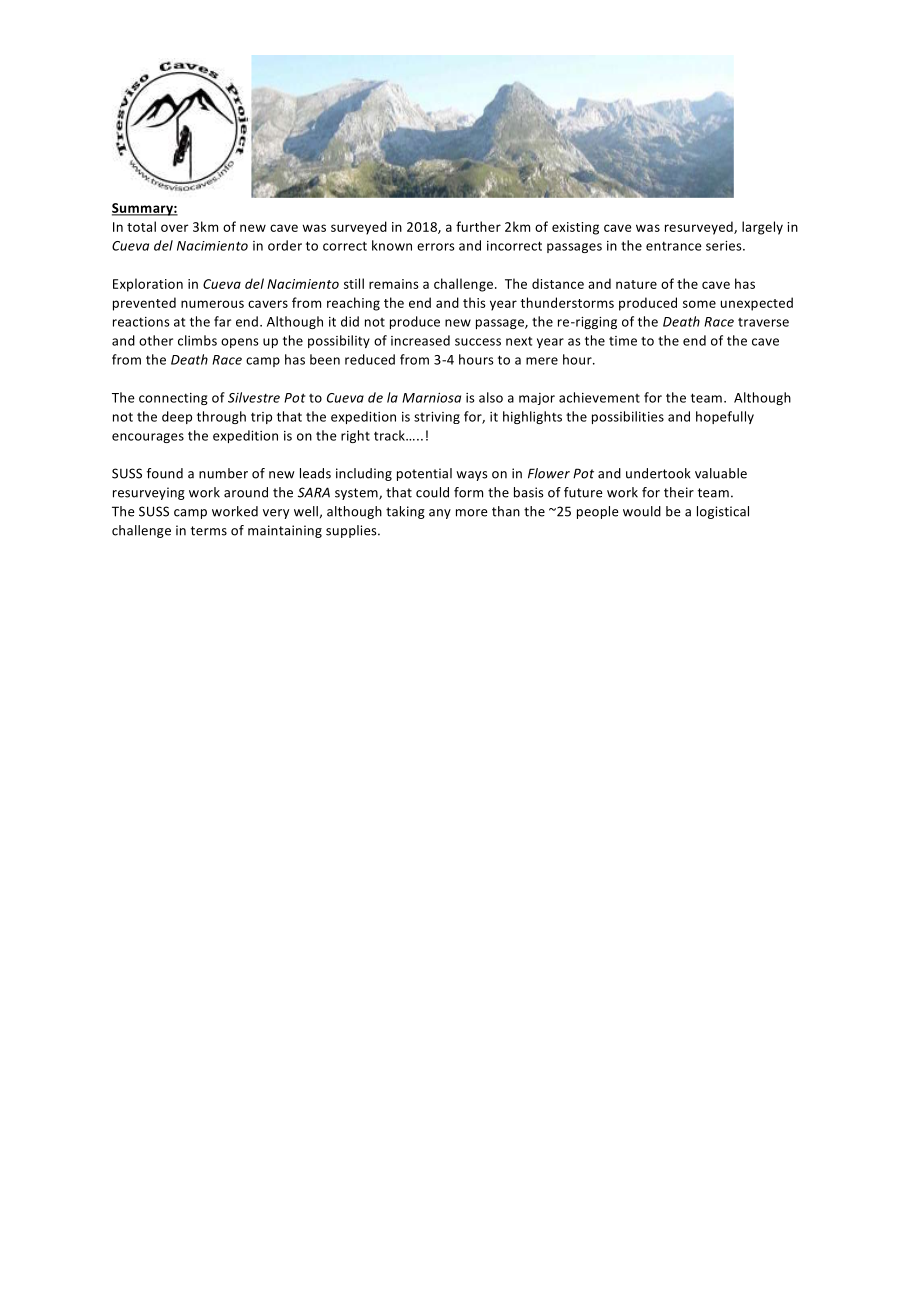 The image size is (924, 1308). What do you see at coordinates (391, 435) in the screenshot?
I see `track` at bounding box center [391, 435].
